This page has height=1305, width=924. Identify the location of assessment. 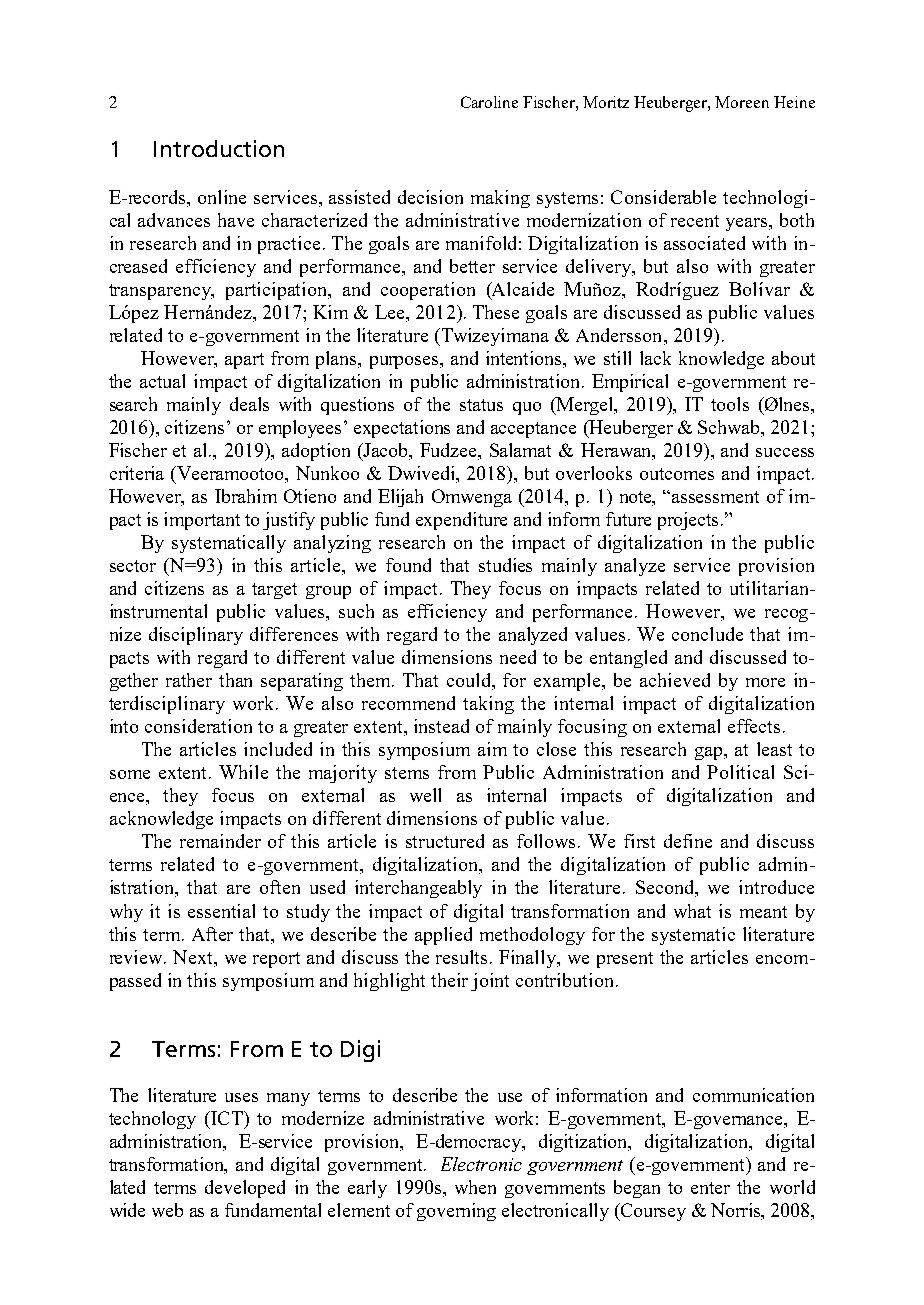
(715, 497).
